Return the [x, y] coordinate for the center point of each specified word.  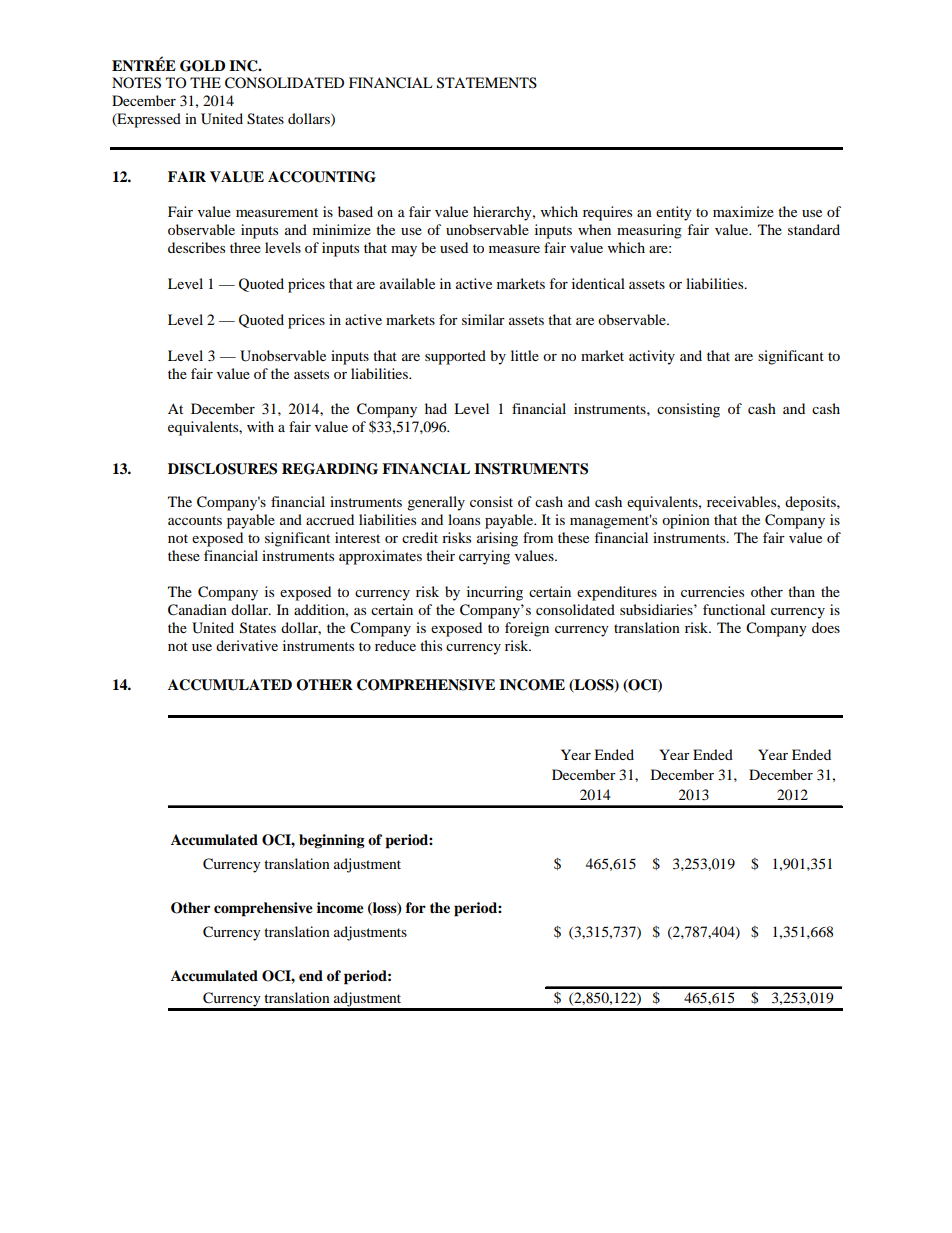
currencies [712, 591]
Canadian [197, 610]
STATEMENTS [487, 83]
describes [196, 247]
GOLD [202, 66]
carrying [484, 557]
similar [483, 319]
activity [652, 357]
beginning [332, 841]
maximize [743, 211]
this [431, 645]
